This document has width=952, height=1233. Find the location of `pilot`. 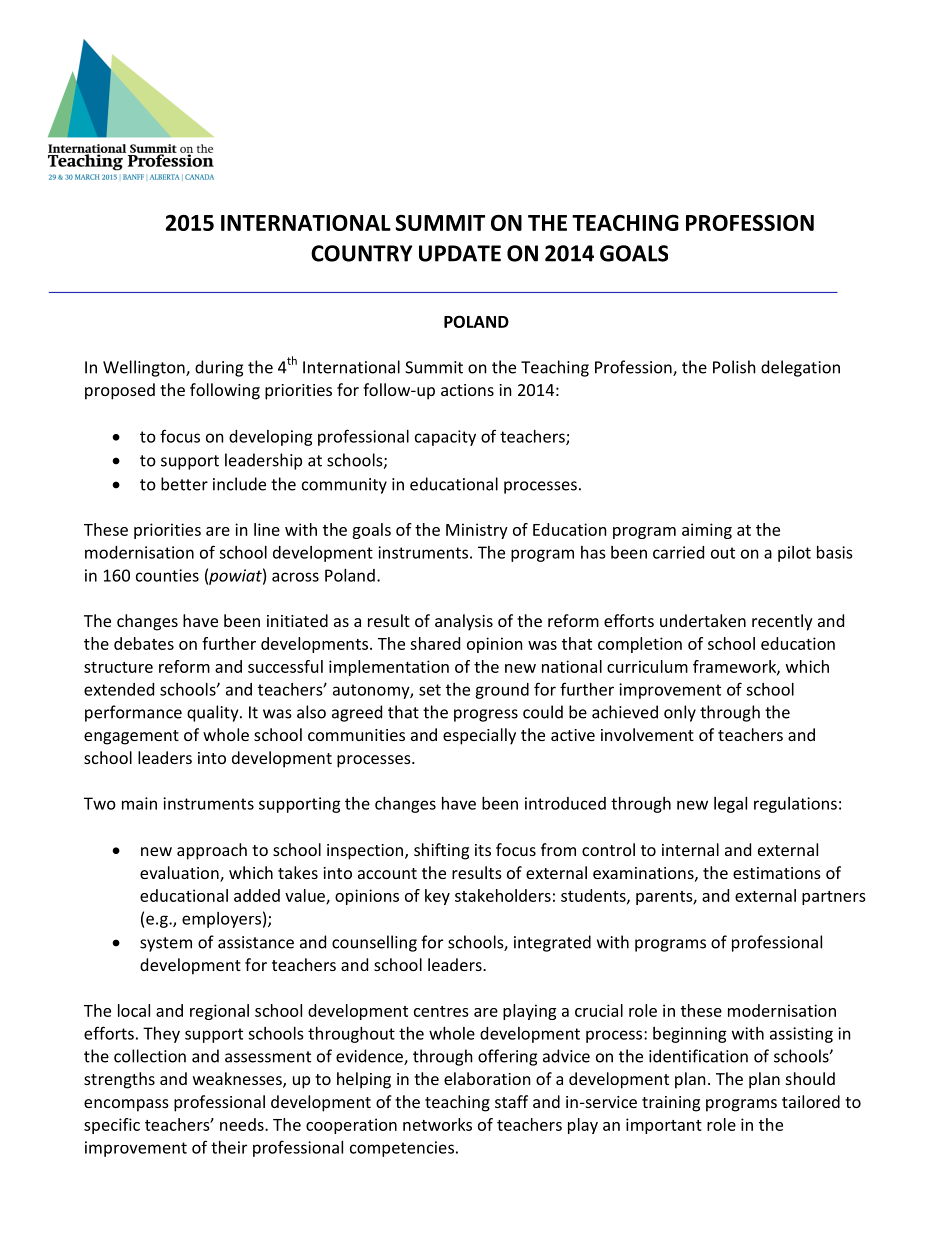

pilot is located at coordinates (794, 554).
